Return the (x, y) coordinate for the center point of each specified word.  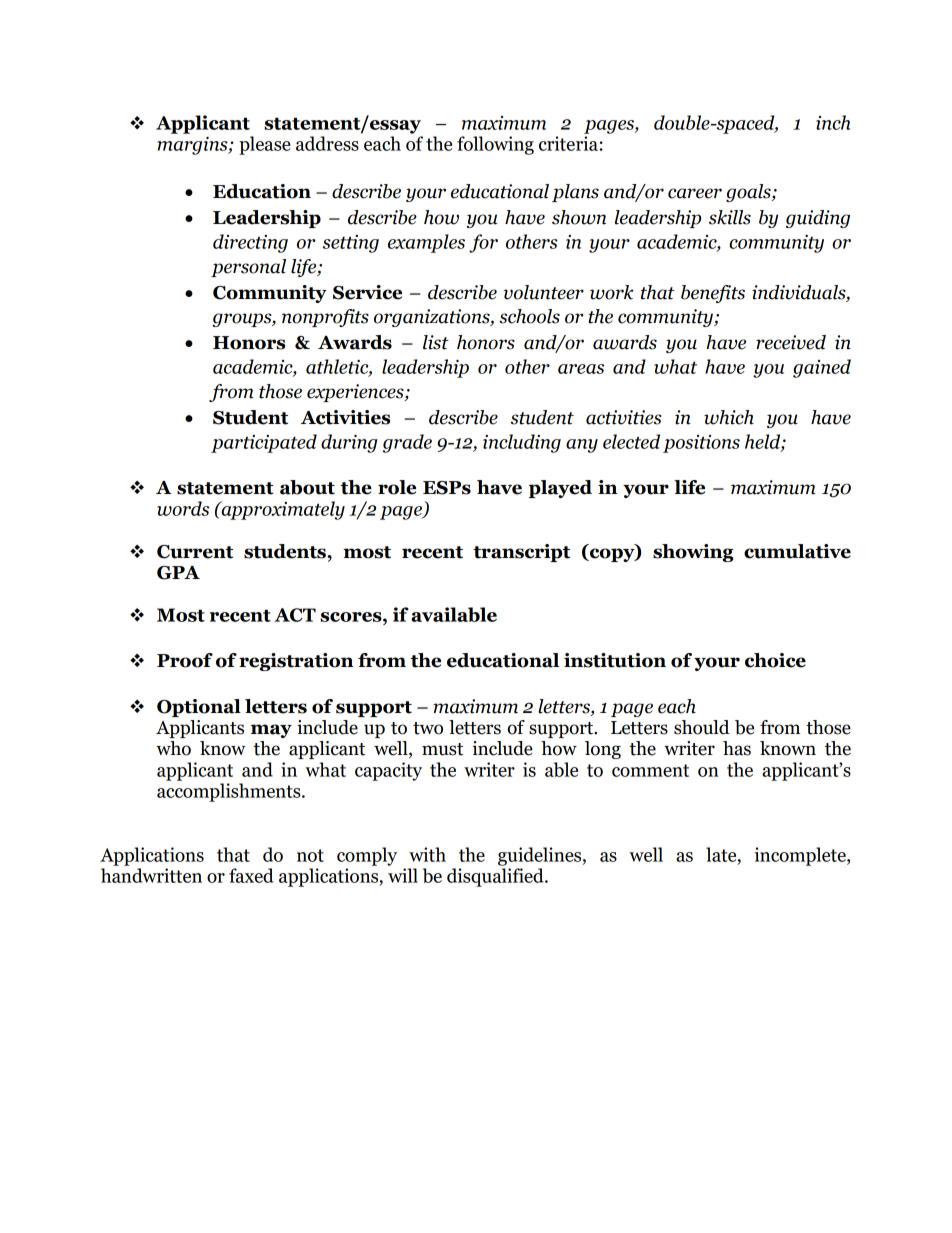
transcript (521, 553)
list (436, 342)
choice (775, 660)
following (495, 145)
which (729, 417)
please (265, 145)
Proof (185, 660)
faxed (251, 875)
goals (749, 193)
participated (264, 443)
